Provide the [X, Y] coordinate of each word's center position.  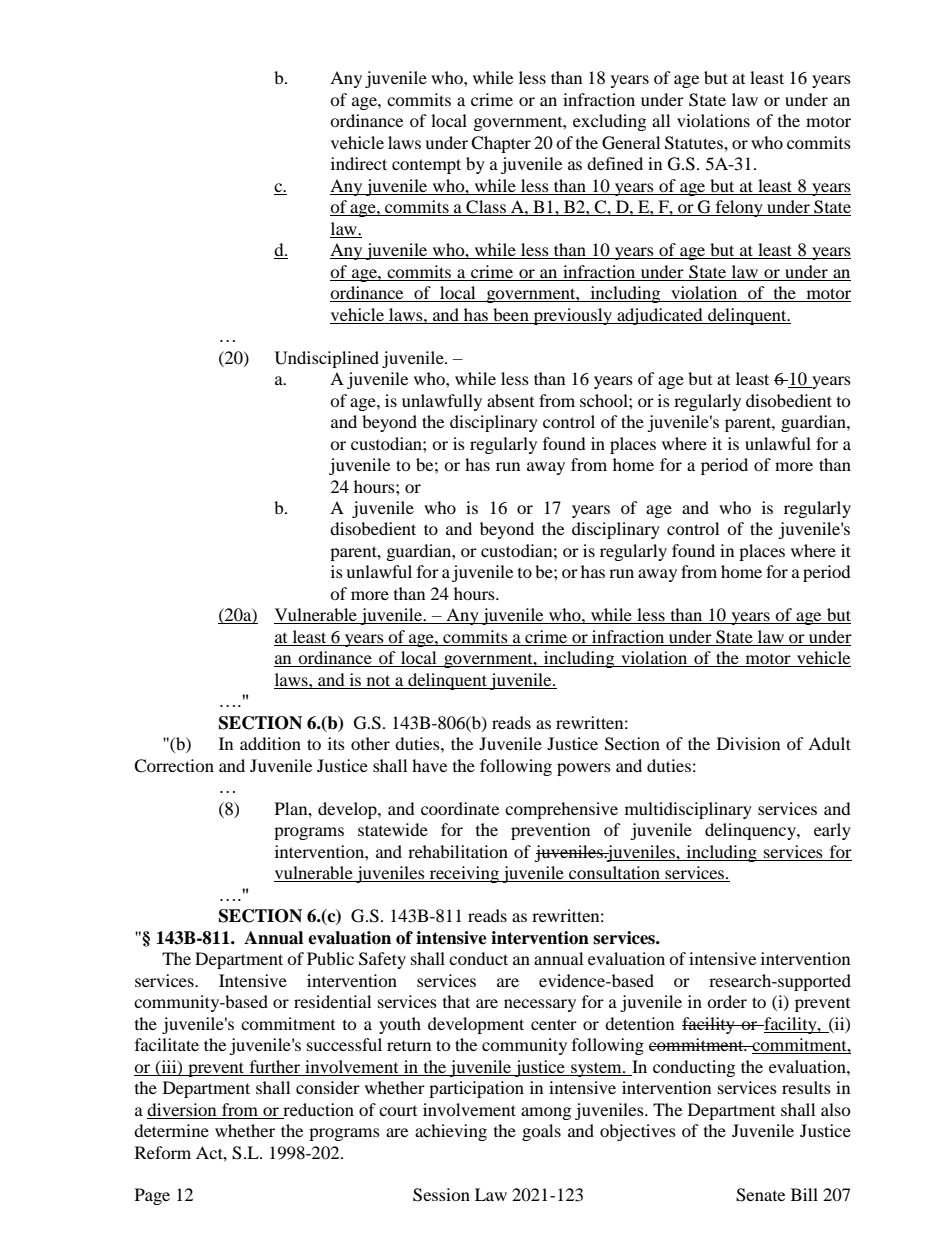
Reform [163, 1152]
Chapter [501, 144]
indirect [359, 163]
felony [739, 208]
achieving [451, 1132]
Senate [760, 1195]
